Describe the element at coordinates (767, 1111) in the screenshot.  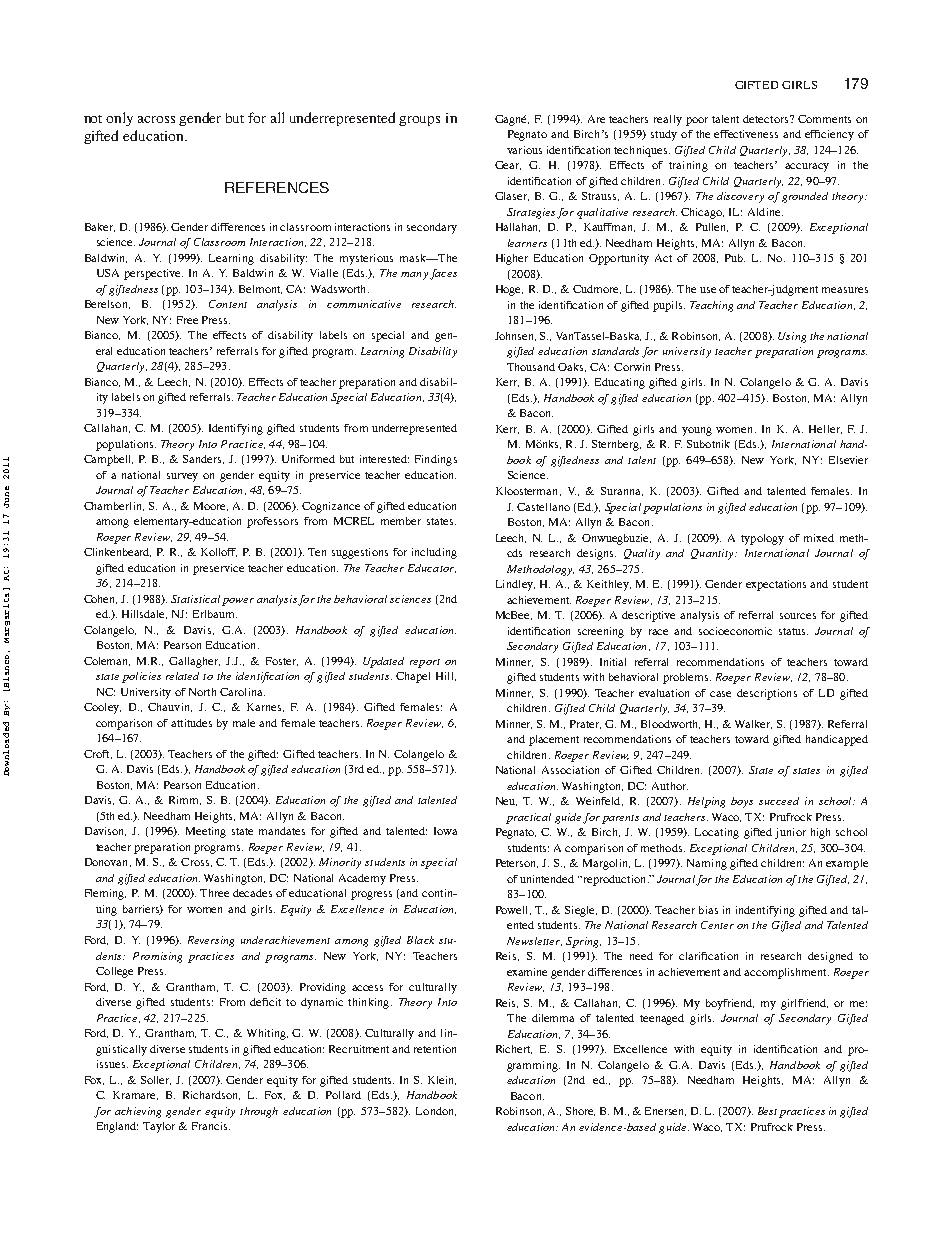
I see `Best` at that location.
